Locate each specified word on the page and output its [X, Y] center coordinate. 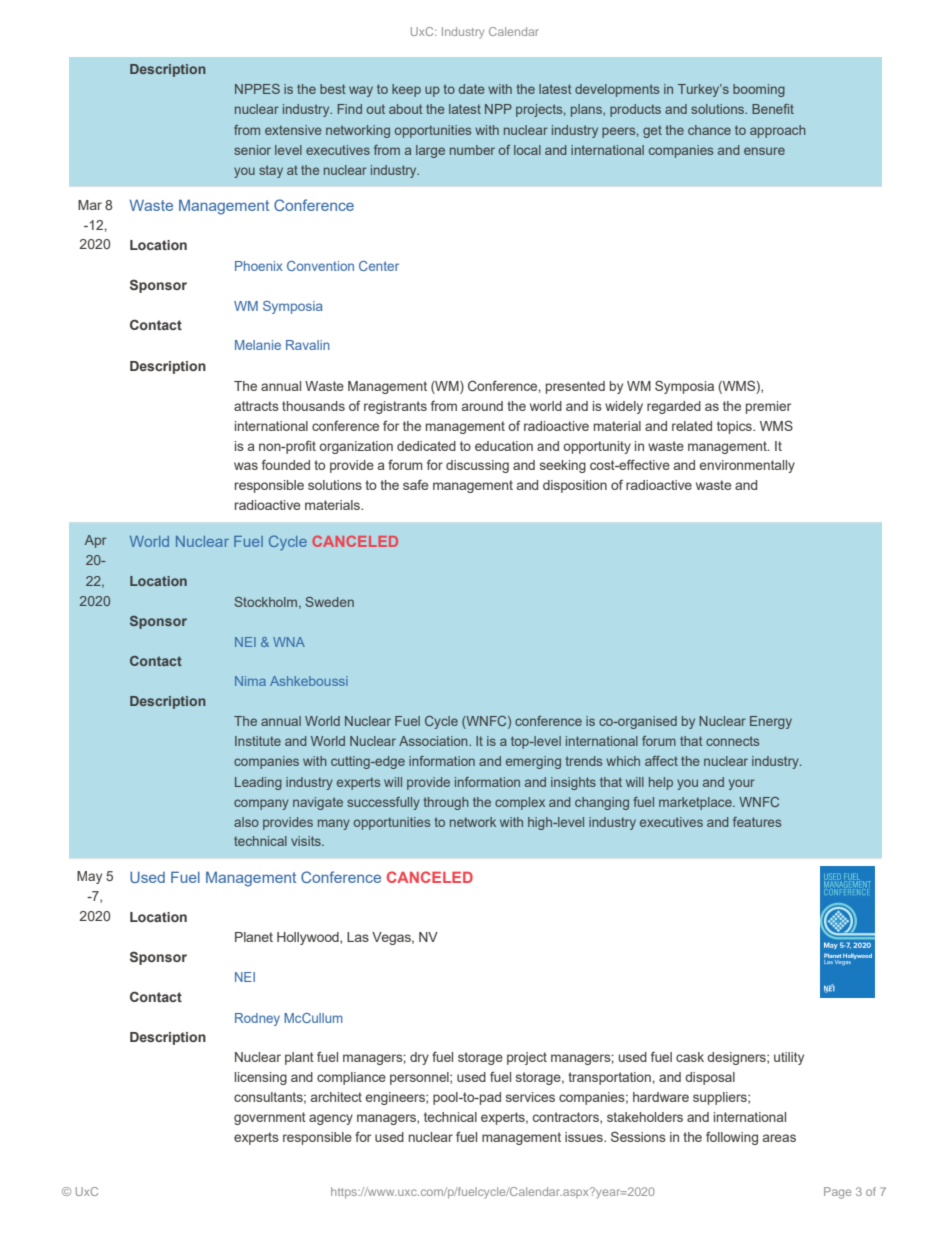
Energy [771, 722]
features [757, 822]
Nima [250, 681]
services [530, 1097]
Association [434, 741]
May [89, 877]
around [482, 406]
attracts [256, 406]
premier [768, 407]
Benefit [773, 109]
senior [252, 150]
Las [358, 937]
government [270, 1118]
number [472, 150]
